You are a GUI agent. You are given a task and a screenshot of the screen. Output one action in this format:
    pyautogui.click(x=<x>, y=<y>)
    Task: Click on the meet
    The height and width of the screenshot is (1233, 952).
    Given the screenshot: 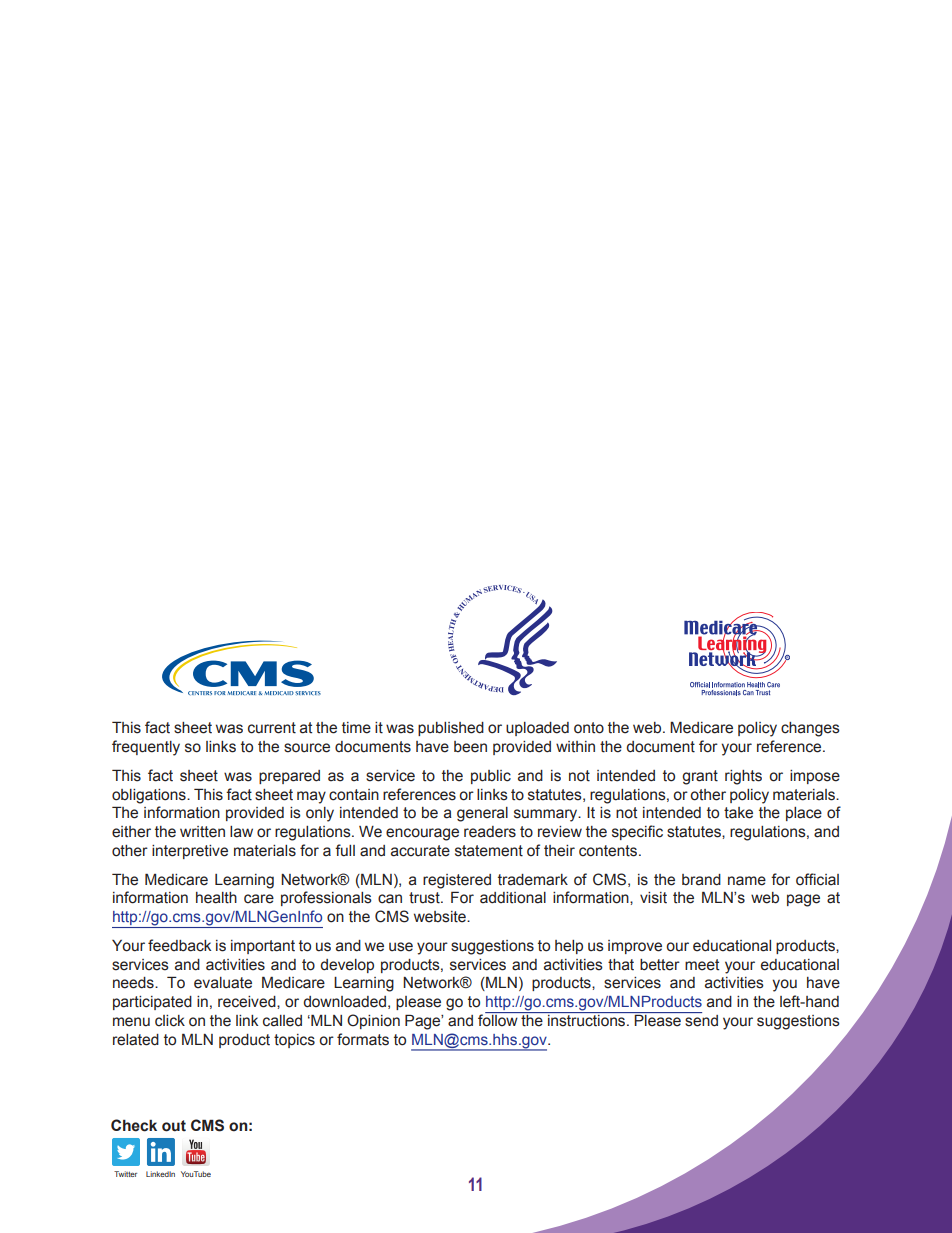 What is the action you would take?
    pyautogui.click(x=702, y=965)
